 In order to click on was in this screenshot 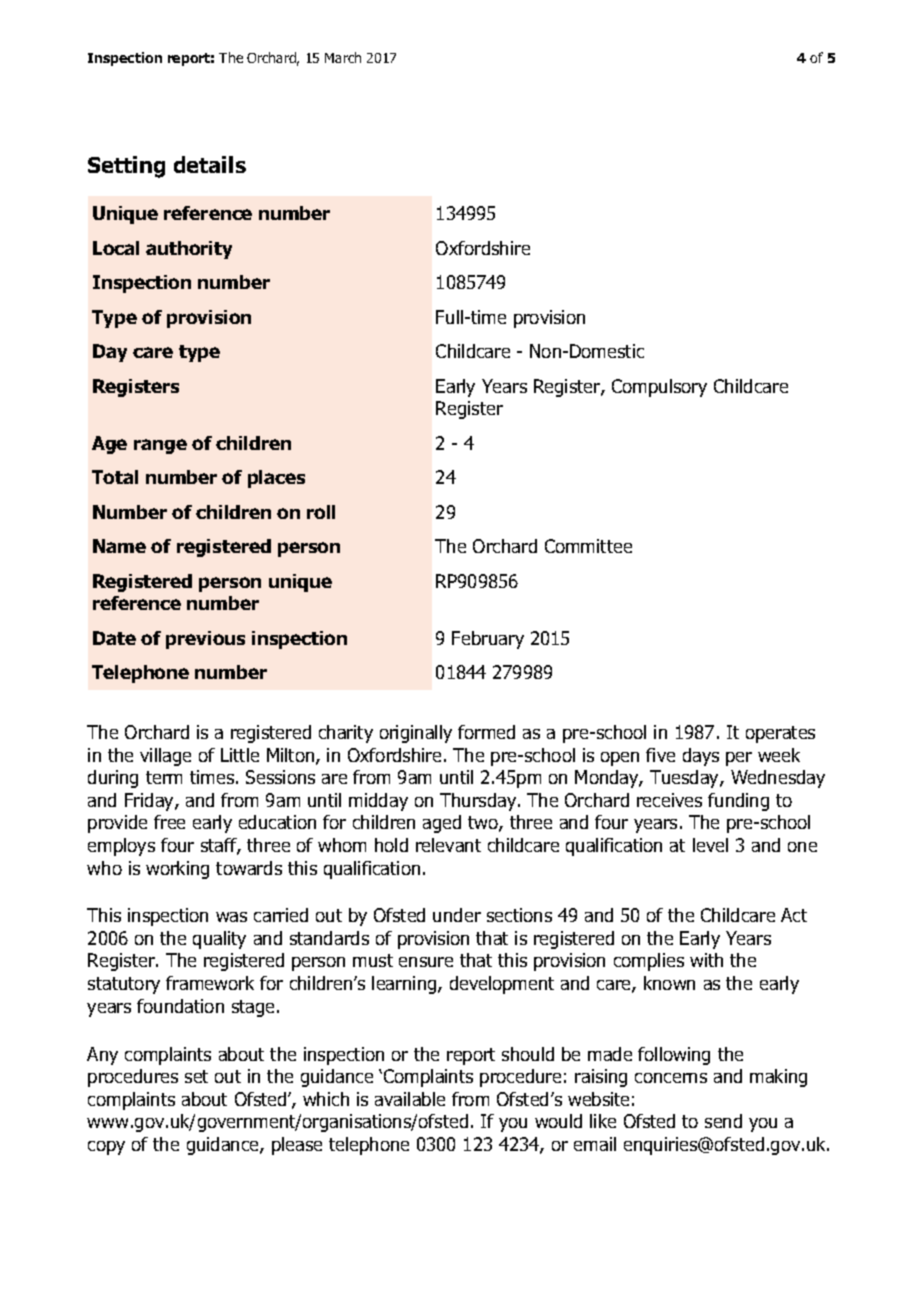, I will do `click(231, 917)`.
